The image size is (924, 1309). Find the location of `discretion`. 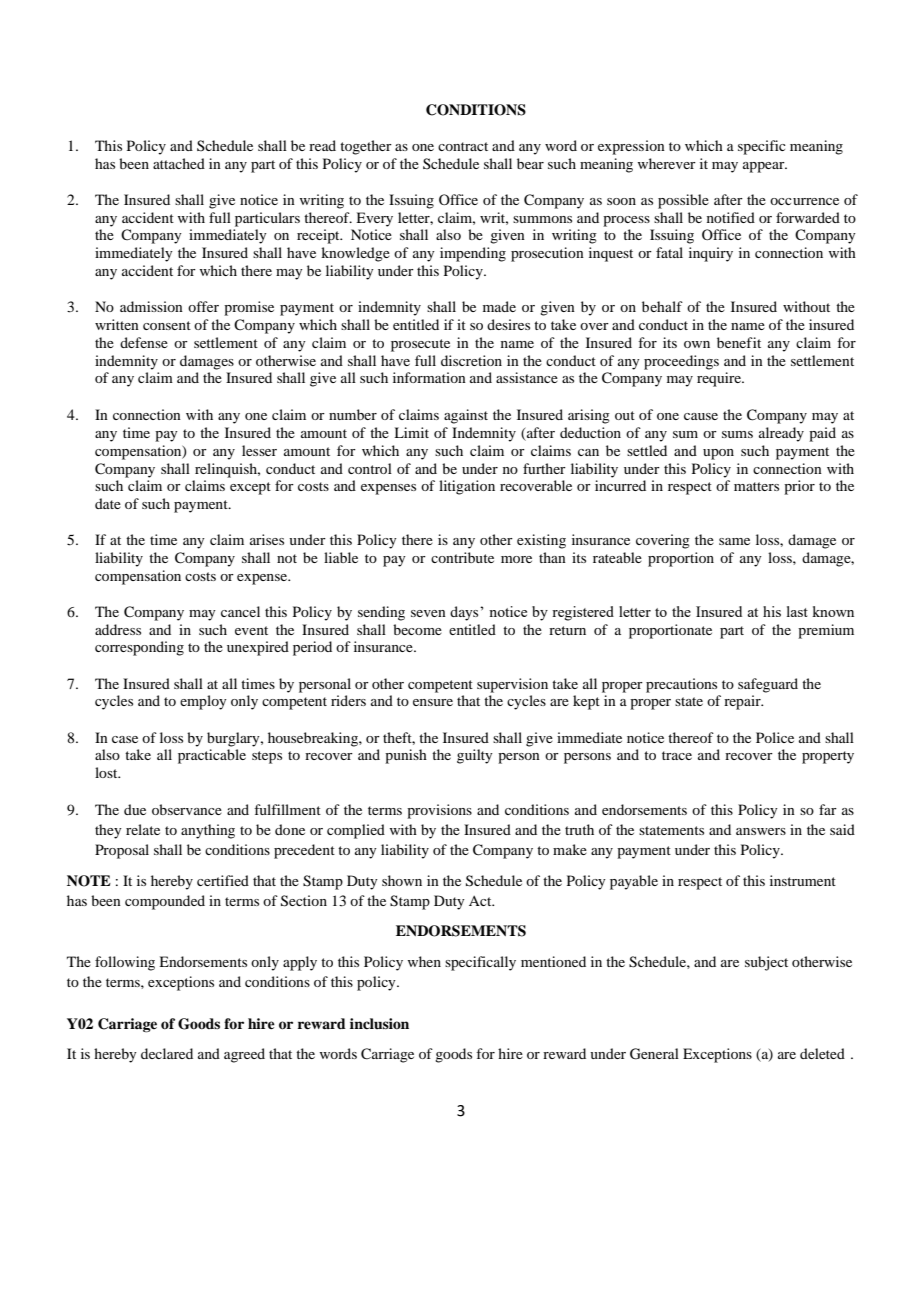

discretion is located at coordinates (471, 360).
